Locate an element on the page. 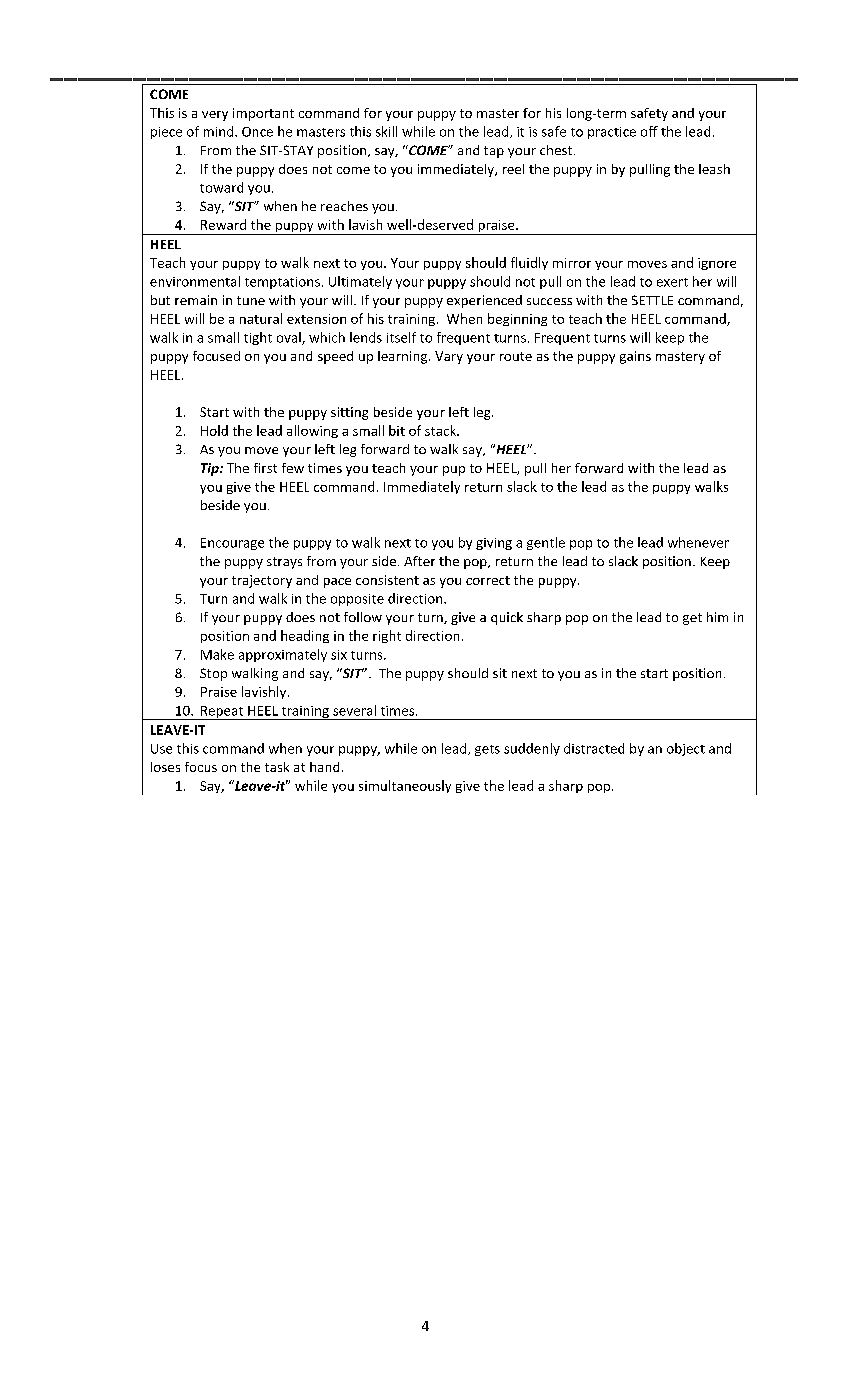 This image has width=849, height=1400. trajectory is located at coordinates (262, 581).
